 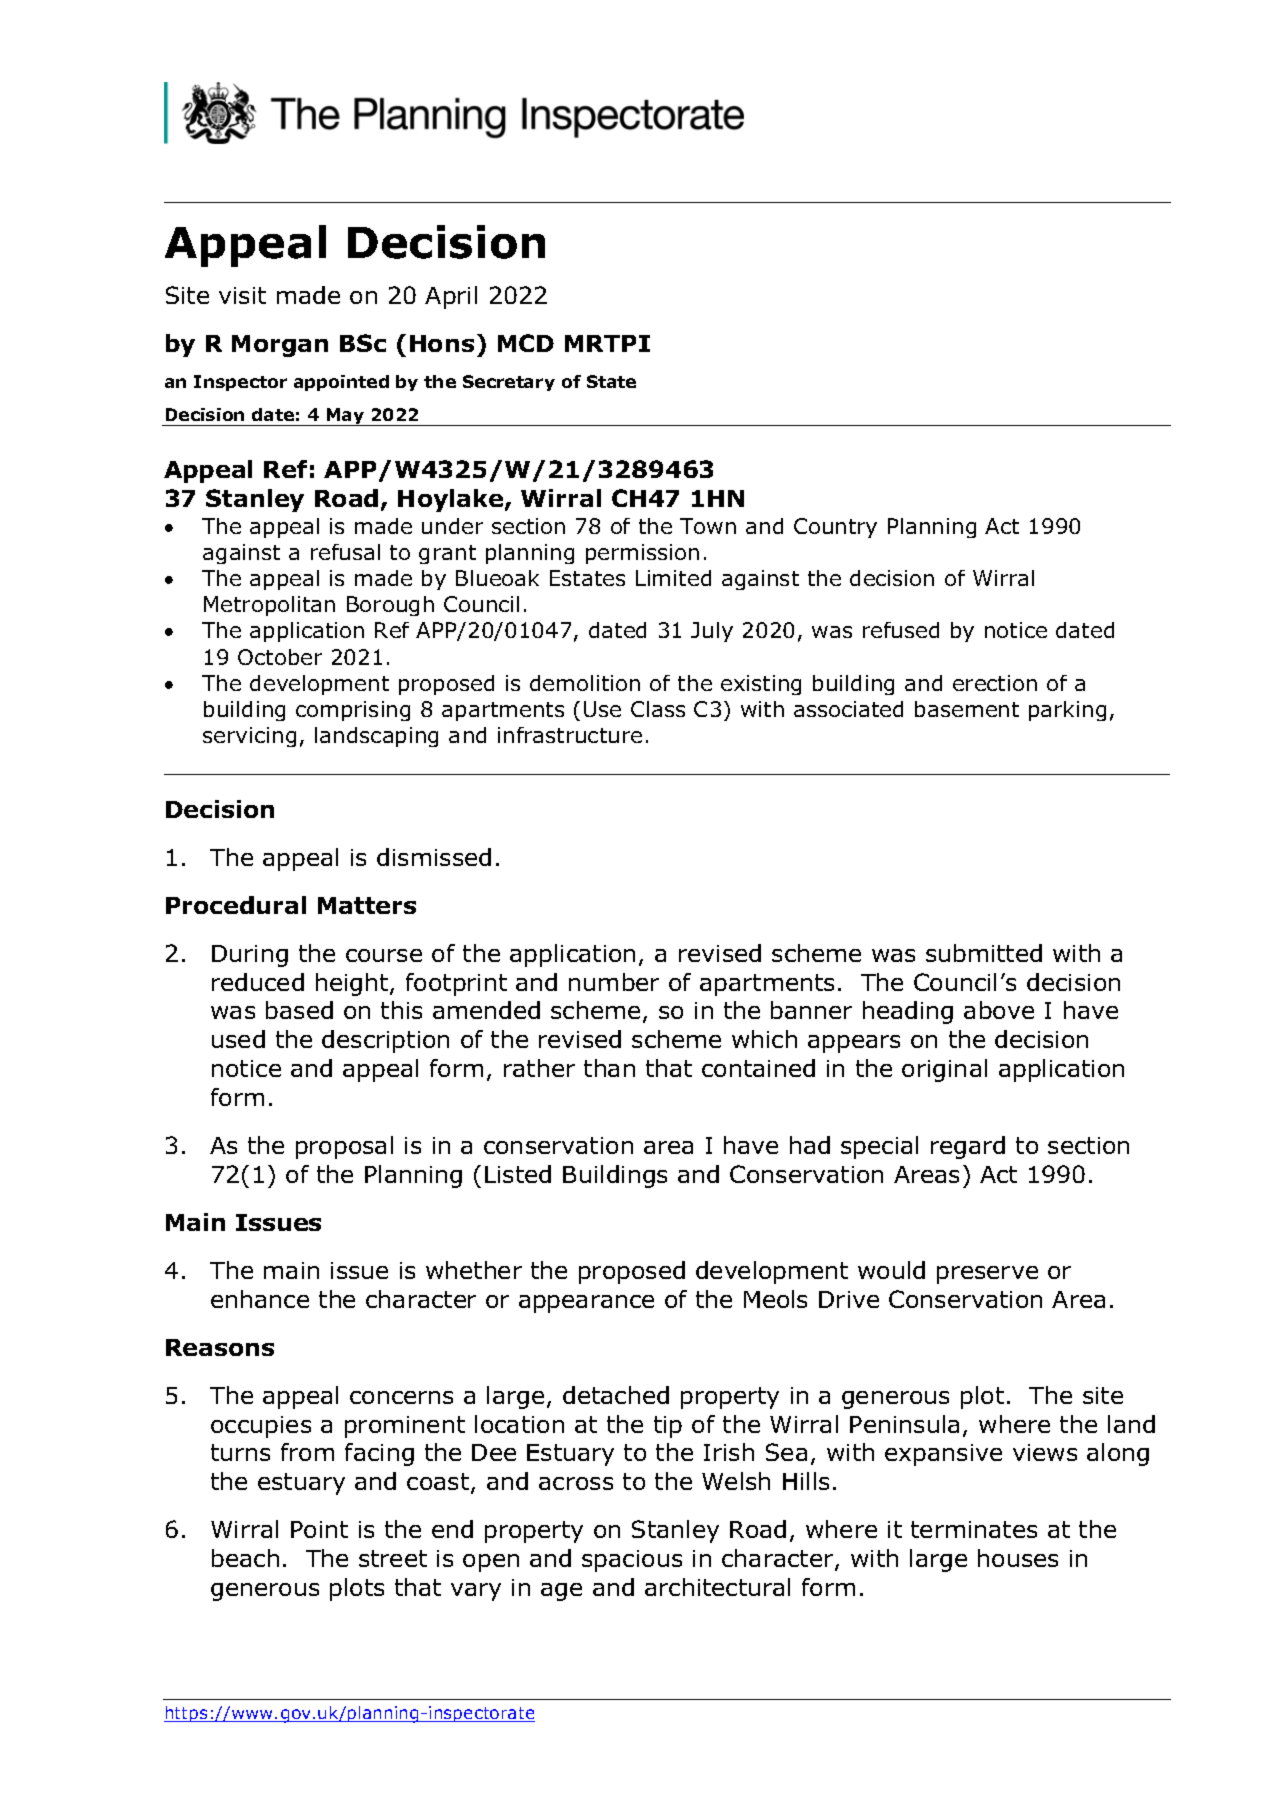 What do you see at coordinates (835, 528) in the screenshot?
I see `Country` at bounding box center [835, 528].
